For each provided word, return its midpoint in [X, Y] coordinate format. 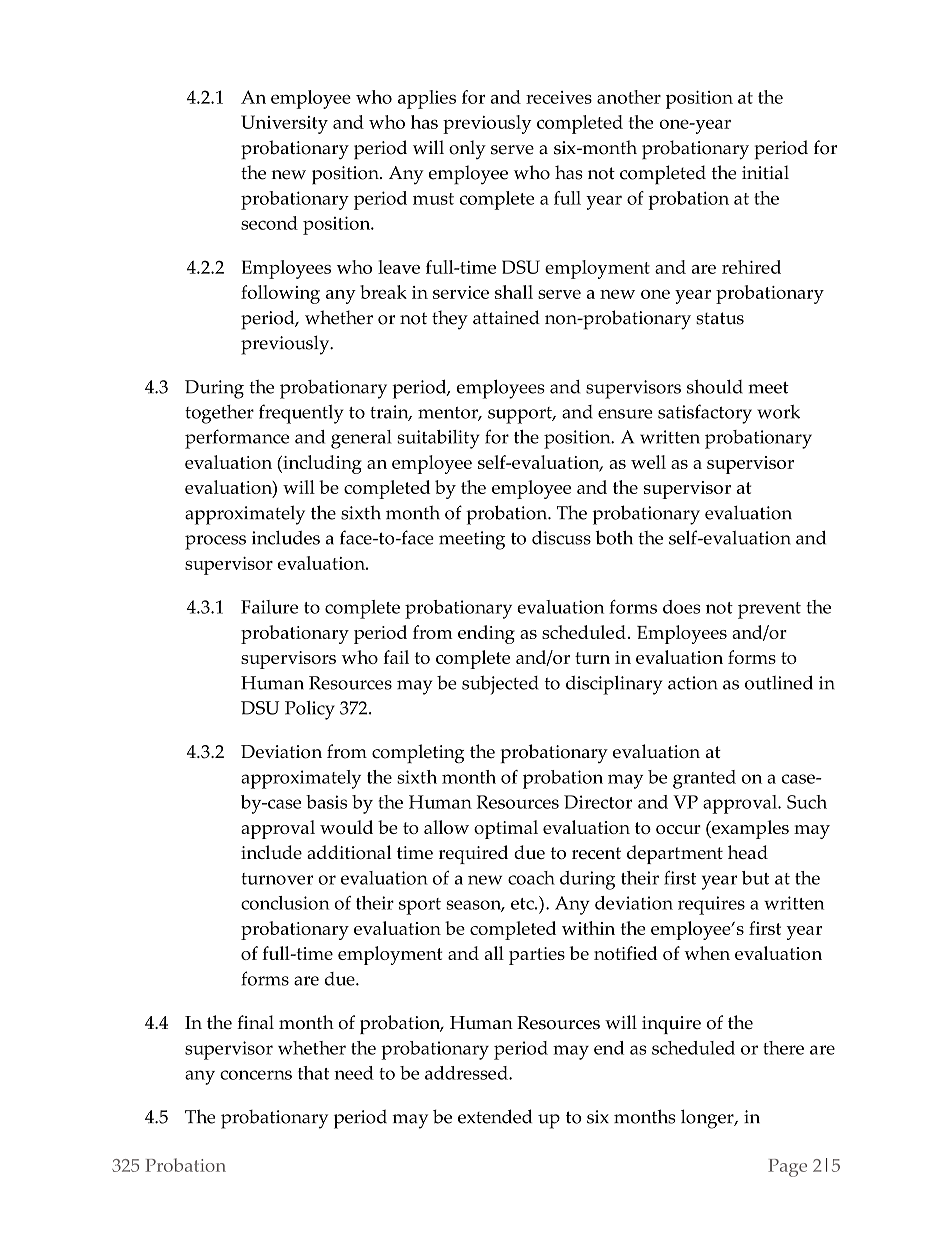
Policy [310, 710]
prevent [769, 610]
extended [495, 1116]
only [467, 149]
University [284, 124]
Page [787, 1168]
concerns [256, 1075]
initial [765, 172]
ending [486, 634]
